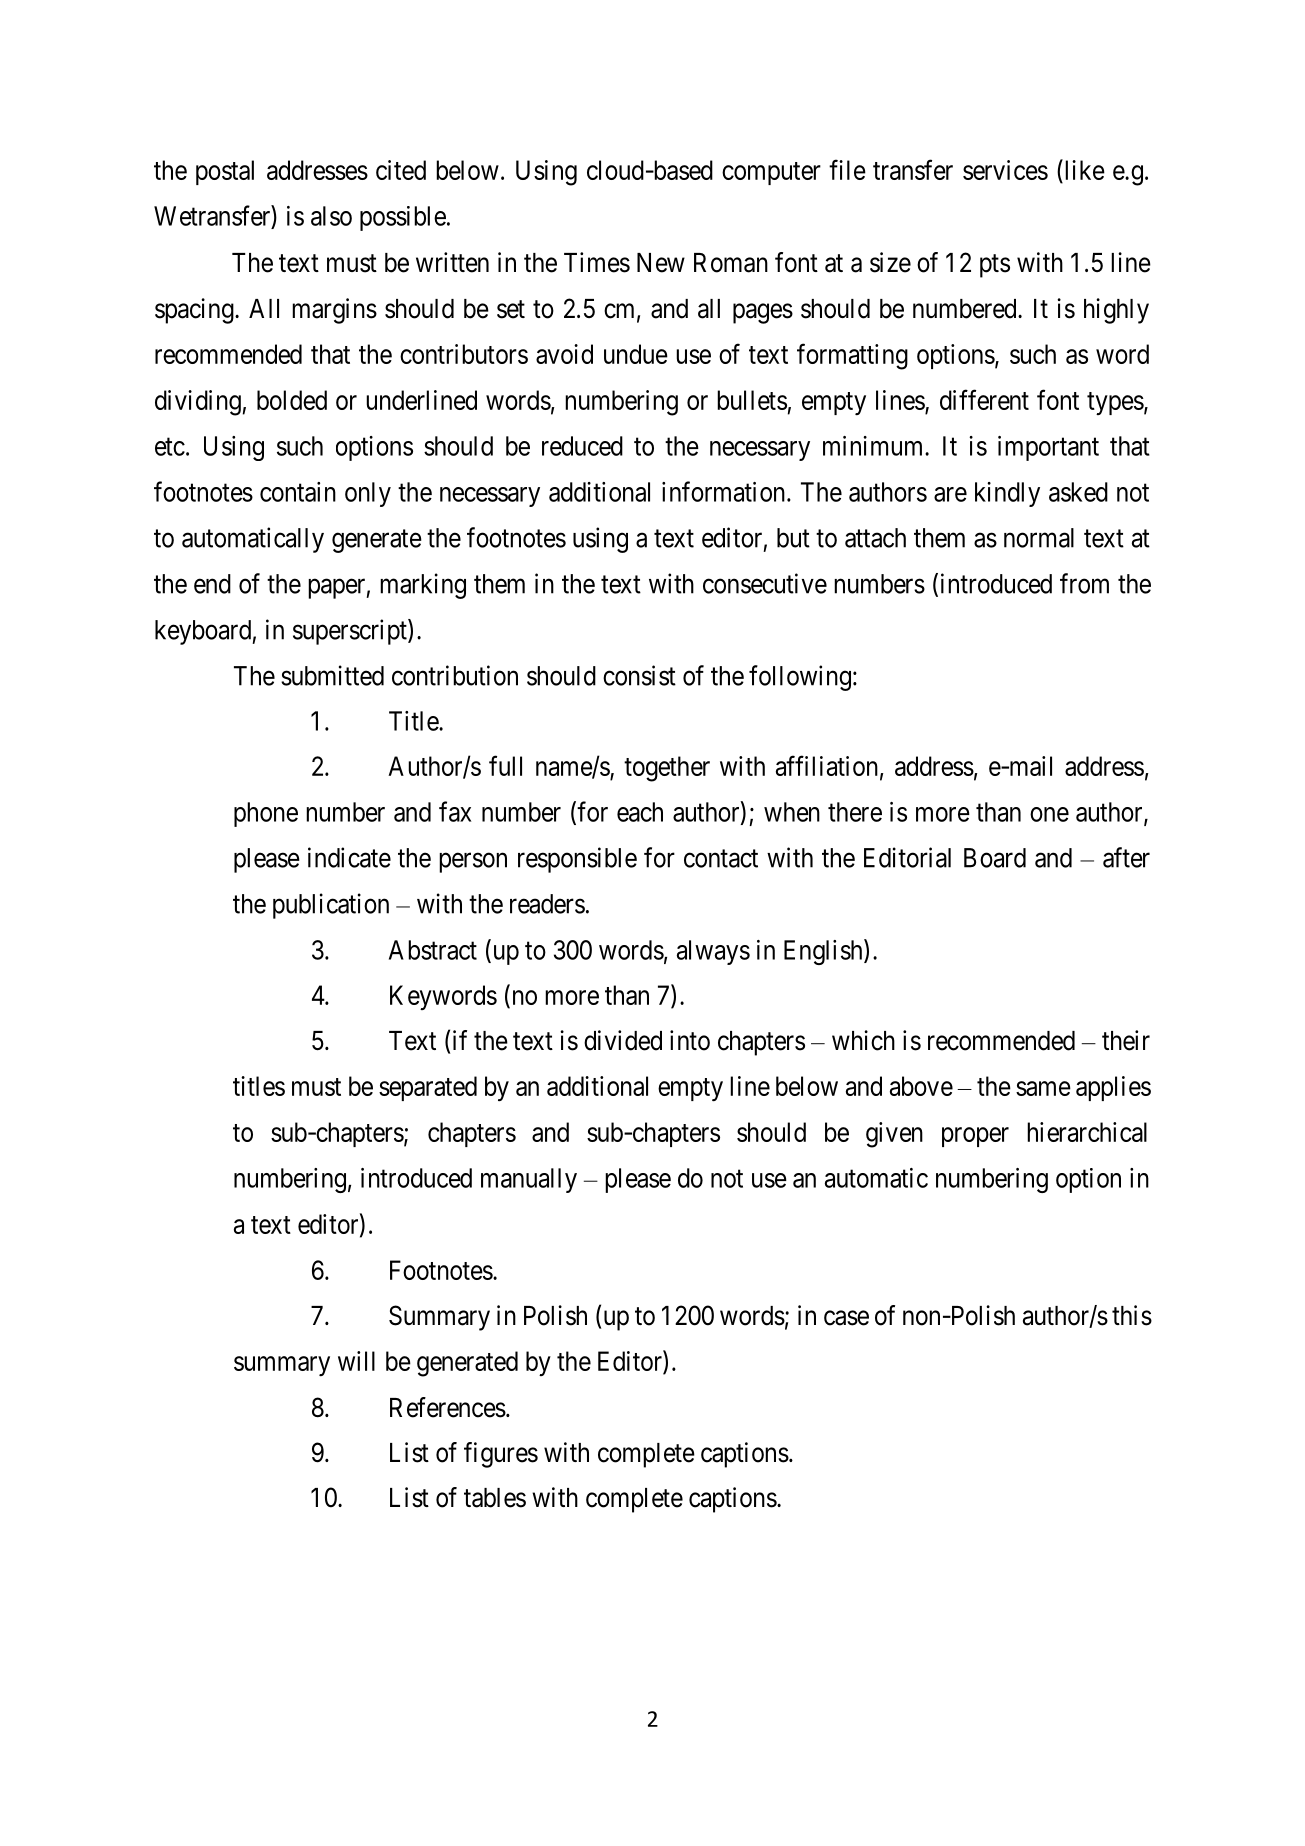  Describe the element at coordinates (298, 492) in the screenshot. I see `contain` at that location.
